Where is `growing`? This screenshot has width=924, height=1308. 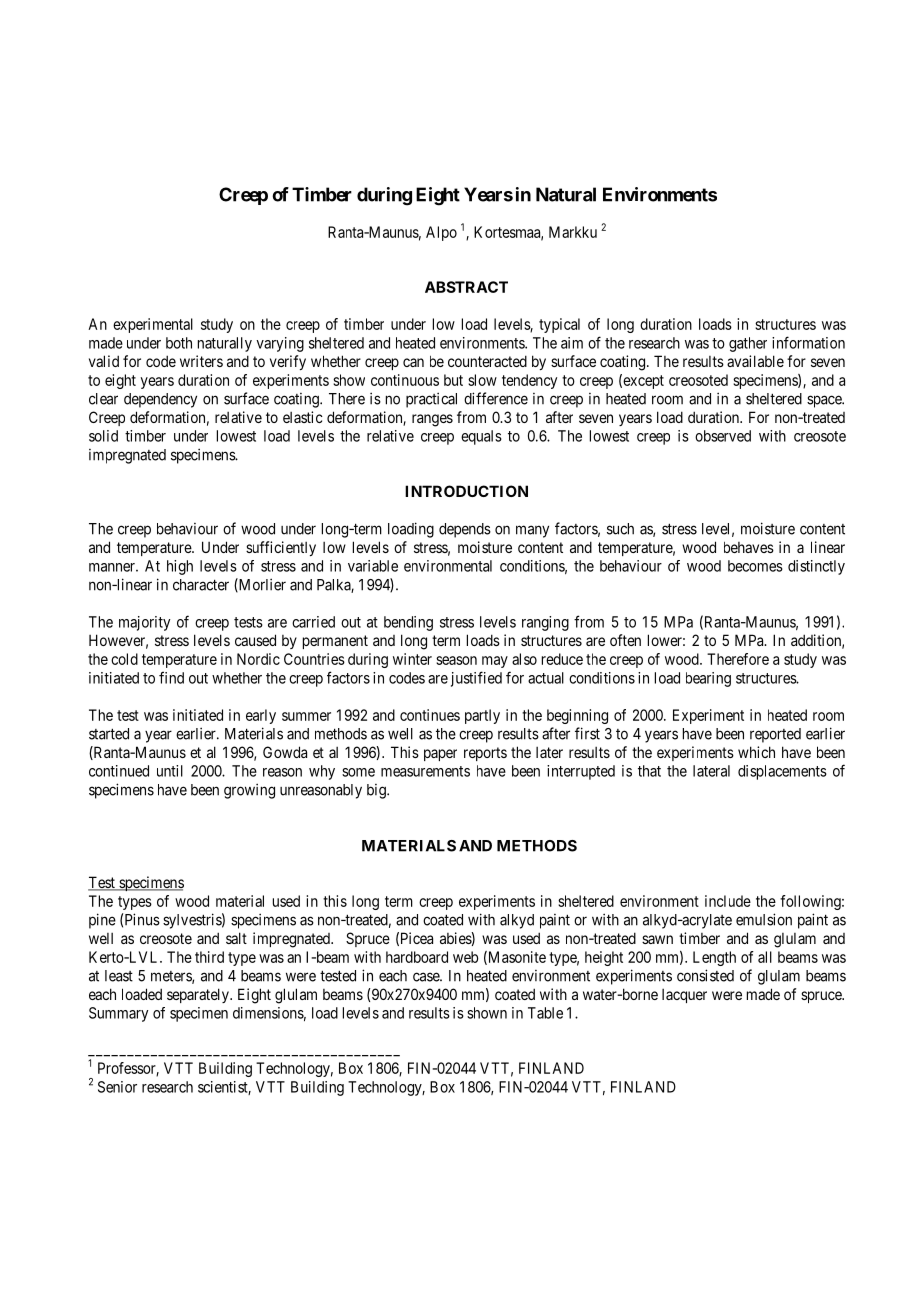 growing is located at coordinates (249, 791).
